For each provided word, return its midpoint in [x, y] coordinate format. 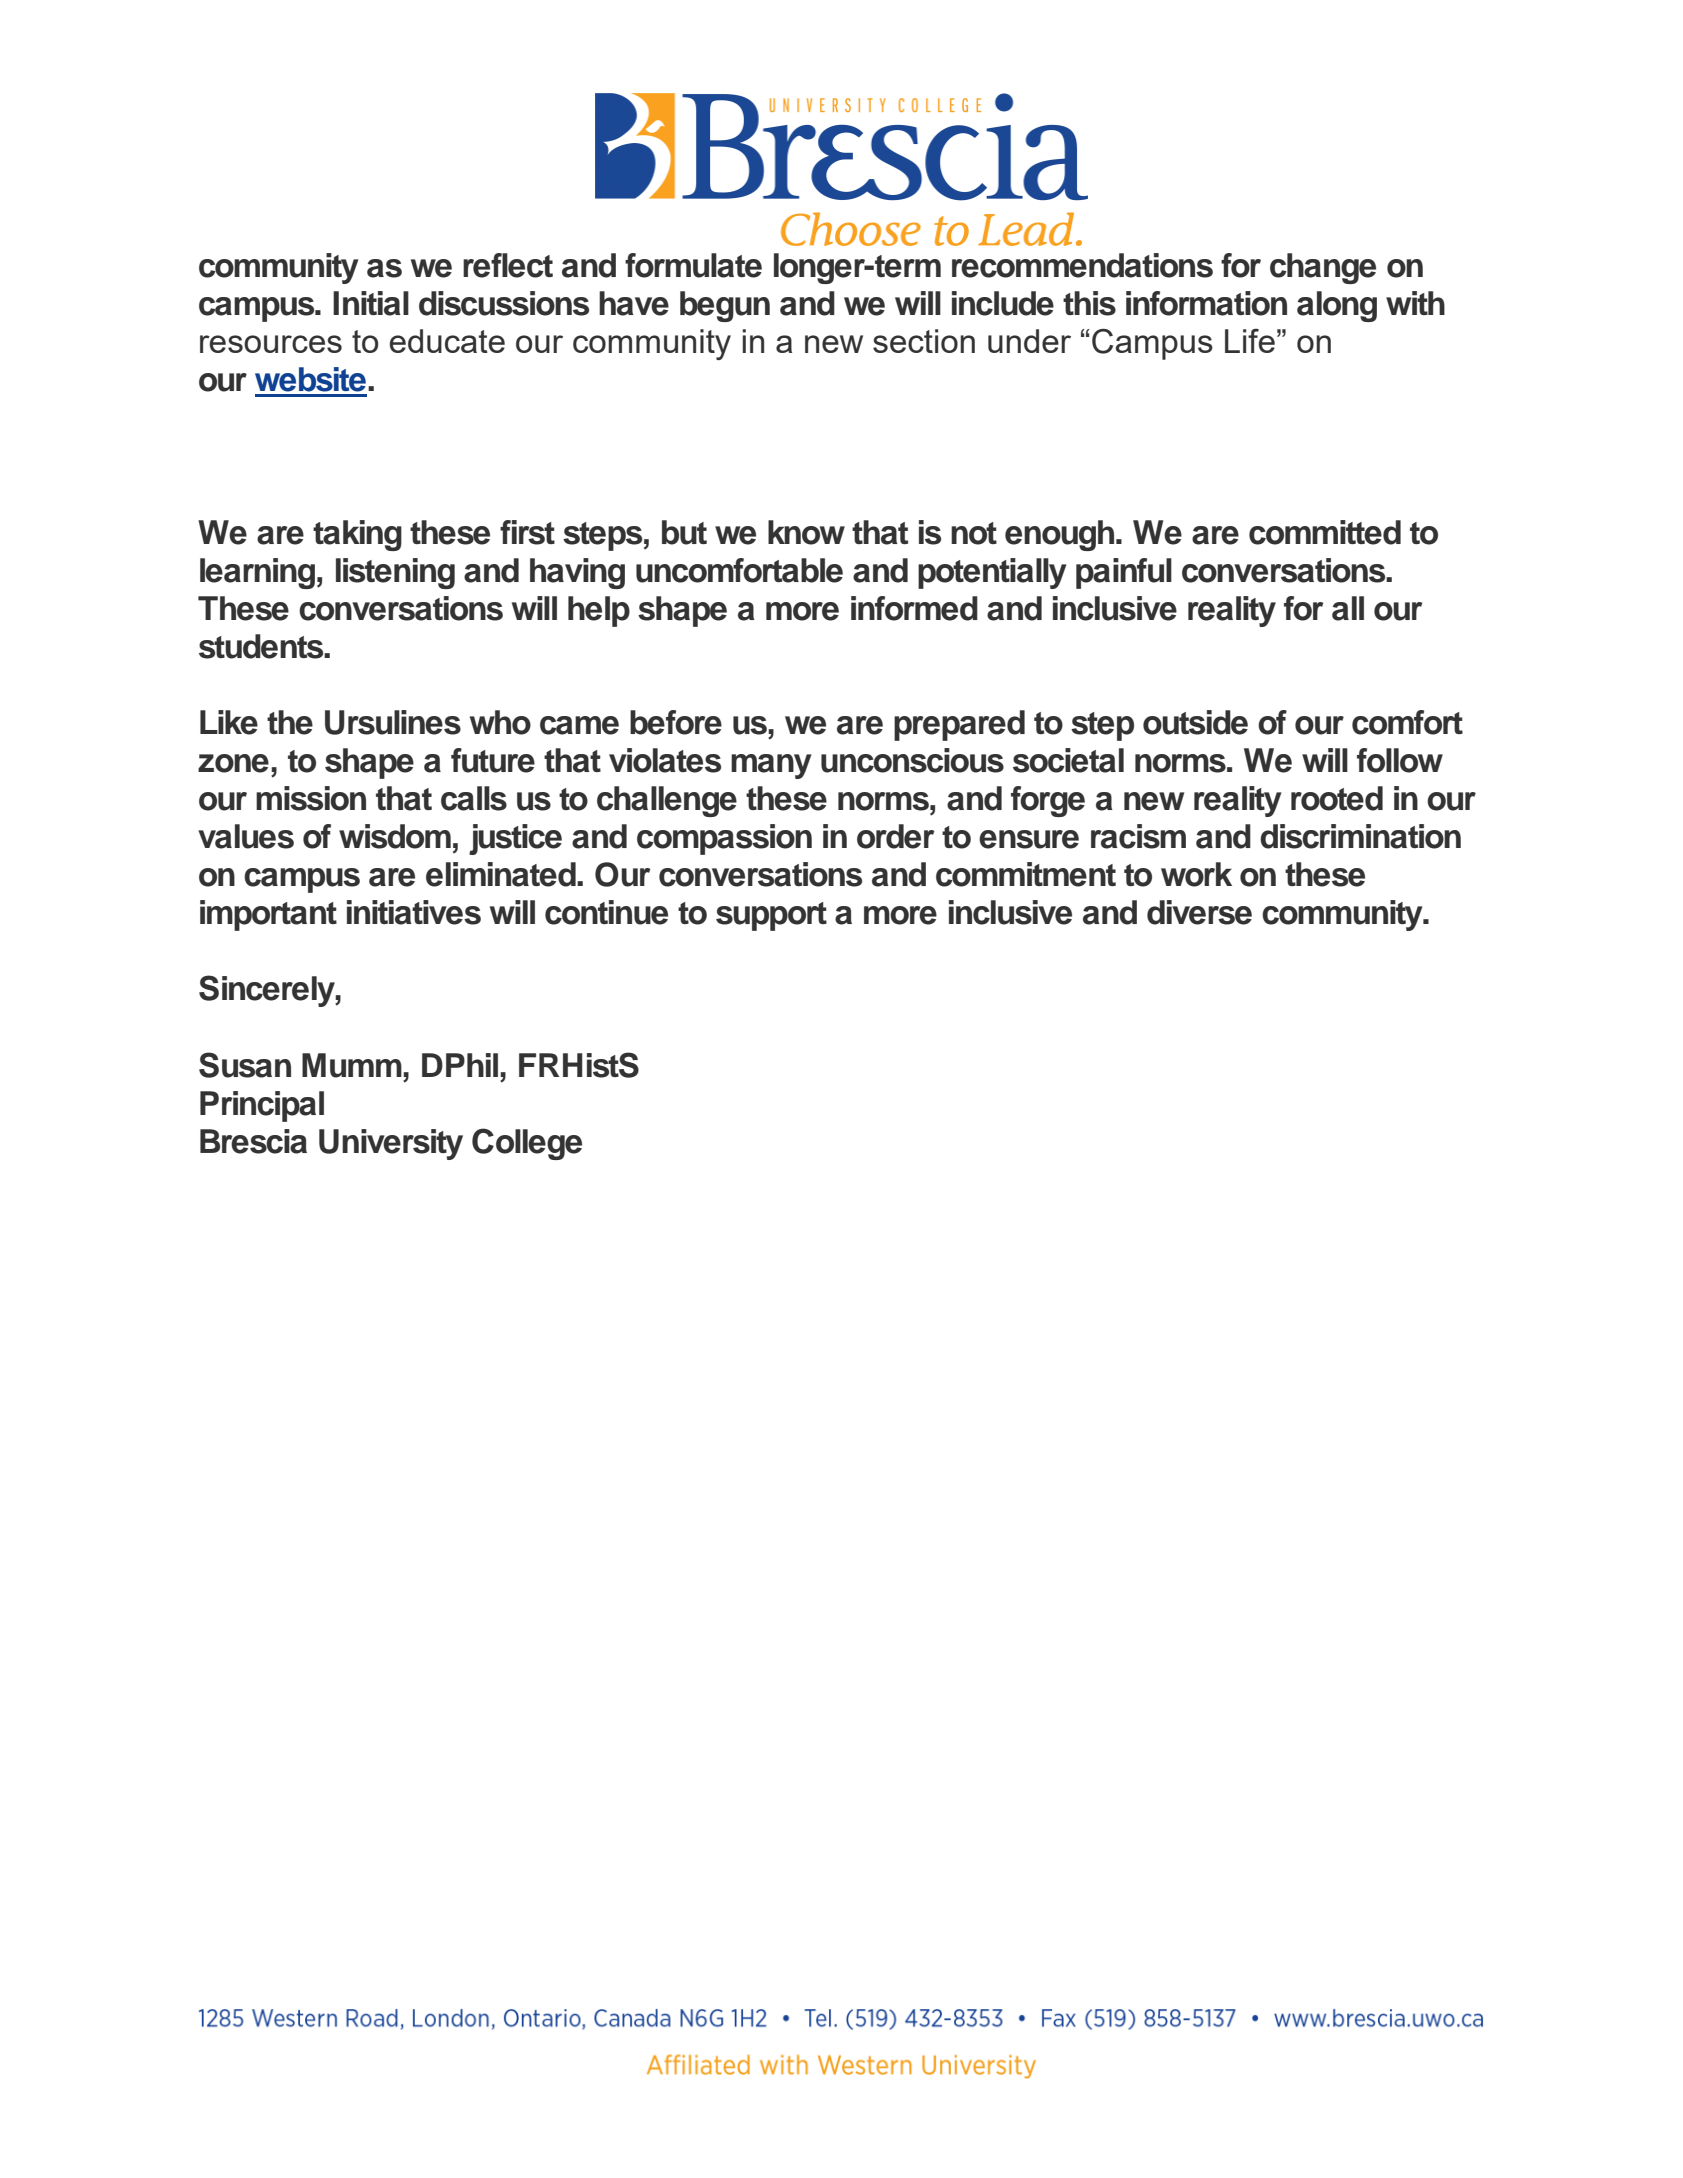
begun [725, 306]
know [806, 532]
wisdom [395, 836]
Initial [371, 303]
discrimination [1360, 836]
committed [1325, 532]
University [391, 1144]
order [895, 836]
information [1206, 303]
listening [395, 573]
